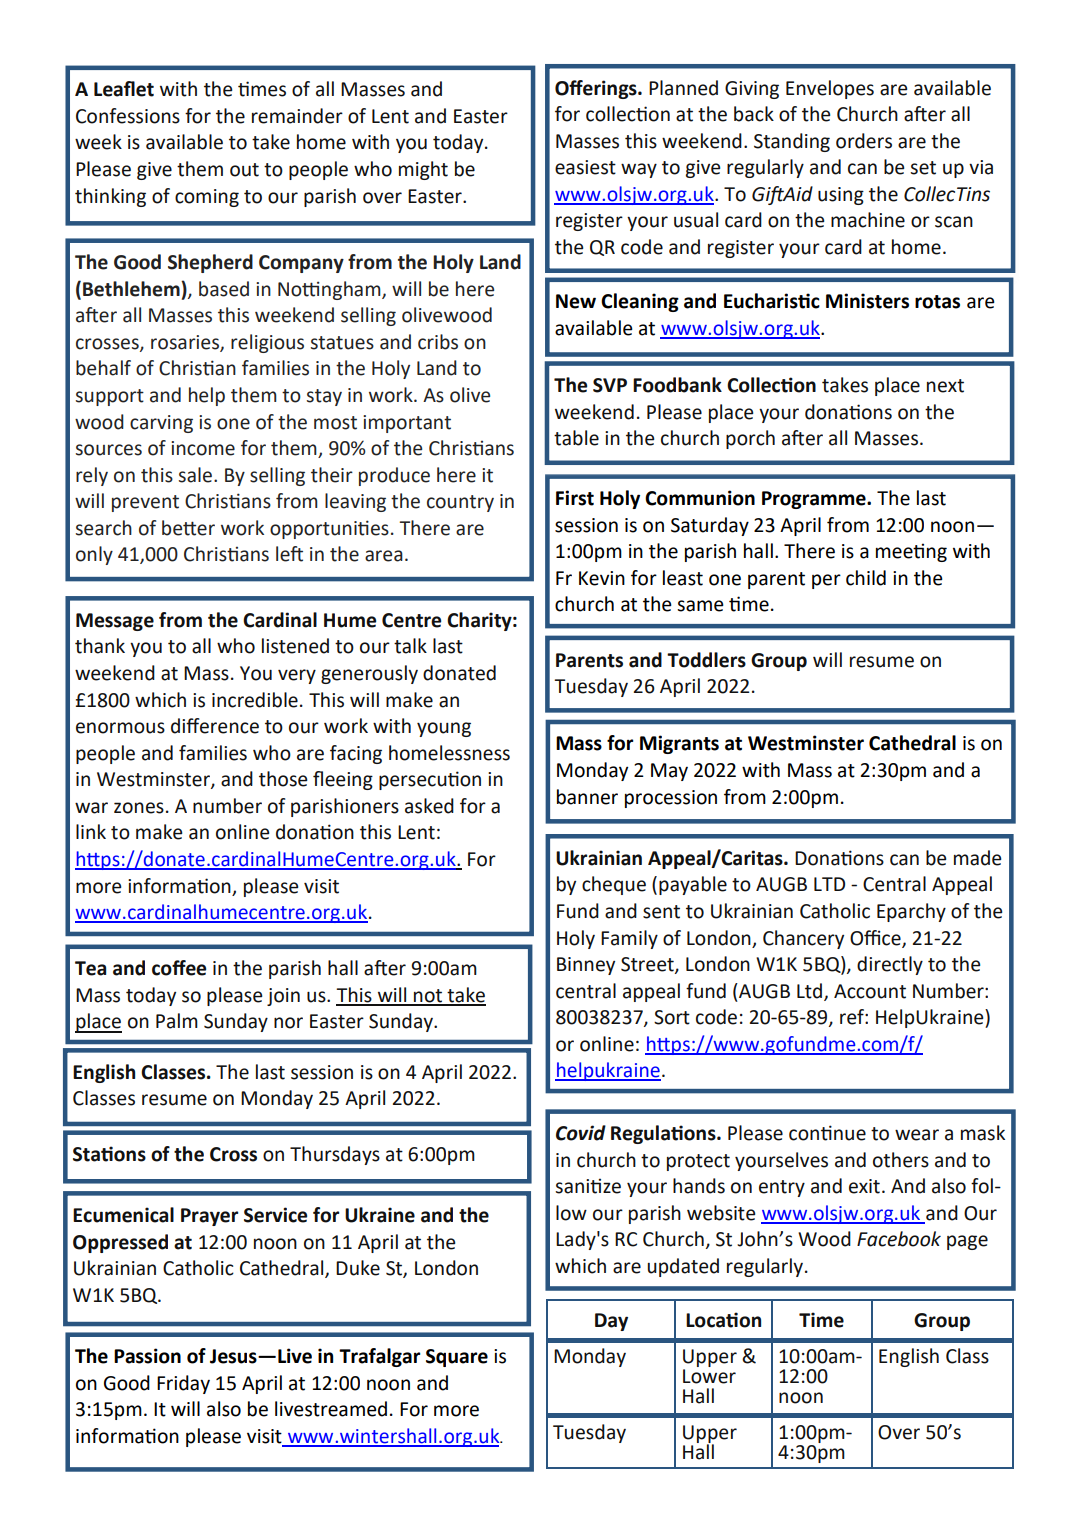 Image resolution: width=1079 pixels, height=1526 pixels. I want to click on religious, so click(267, 343).
